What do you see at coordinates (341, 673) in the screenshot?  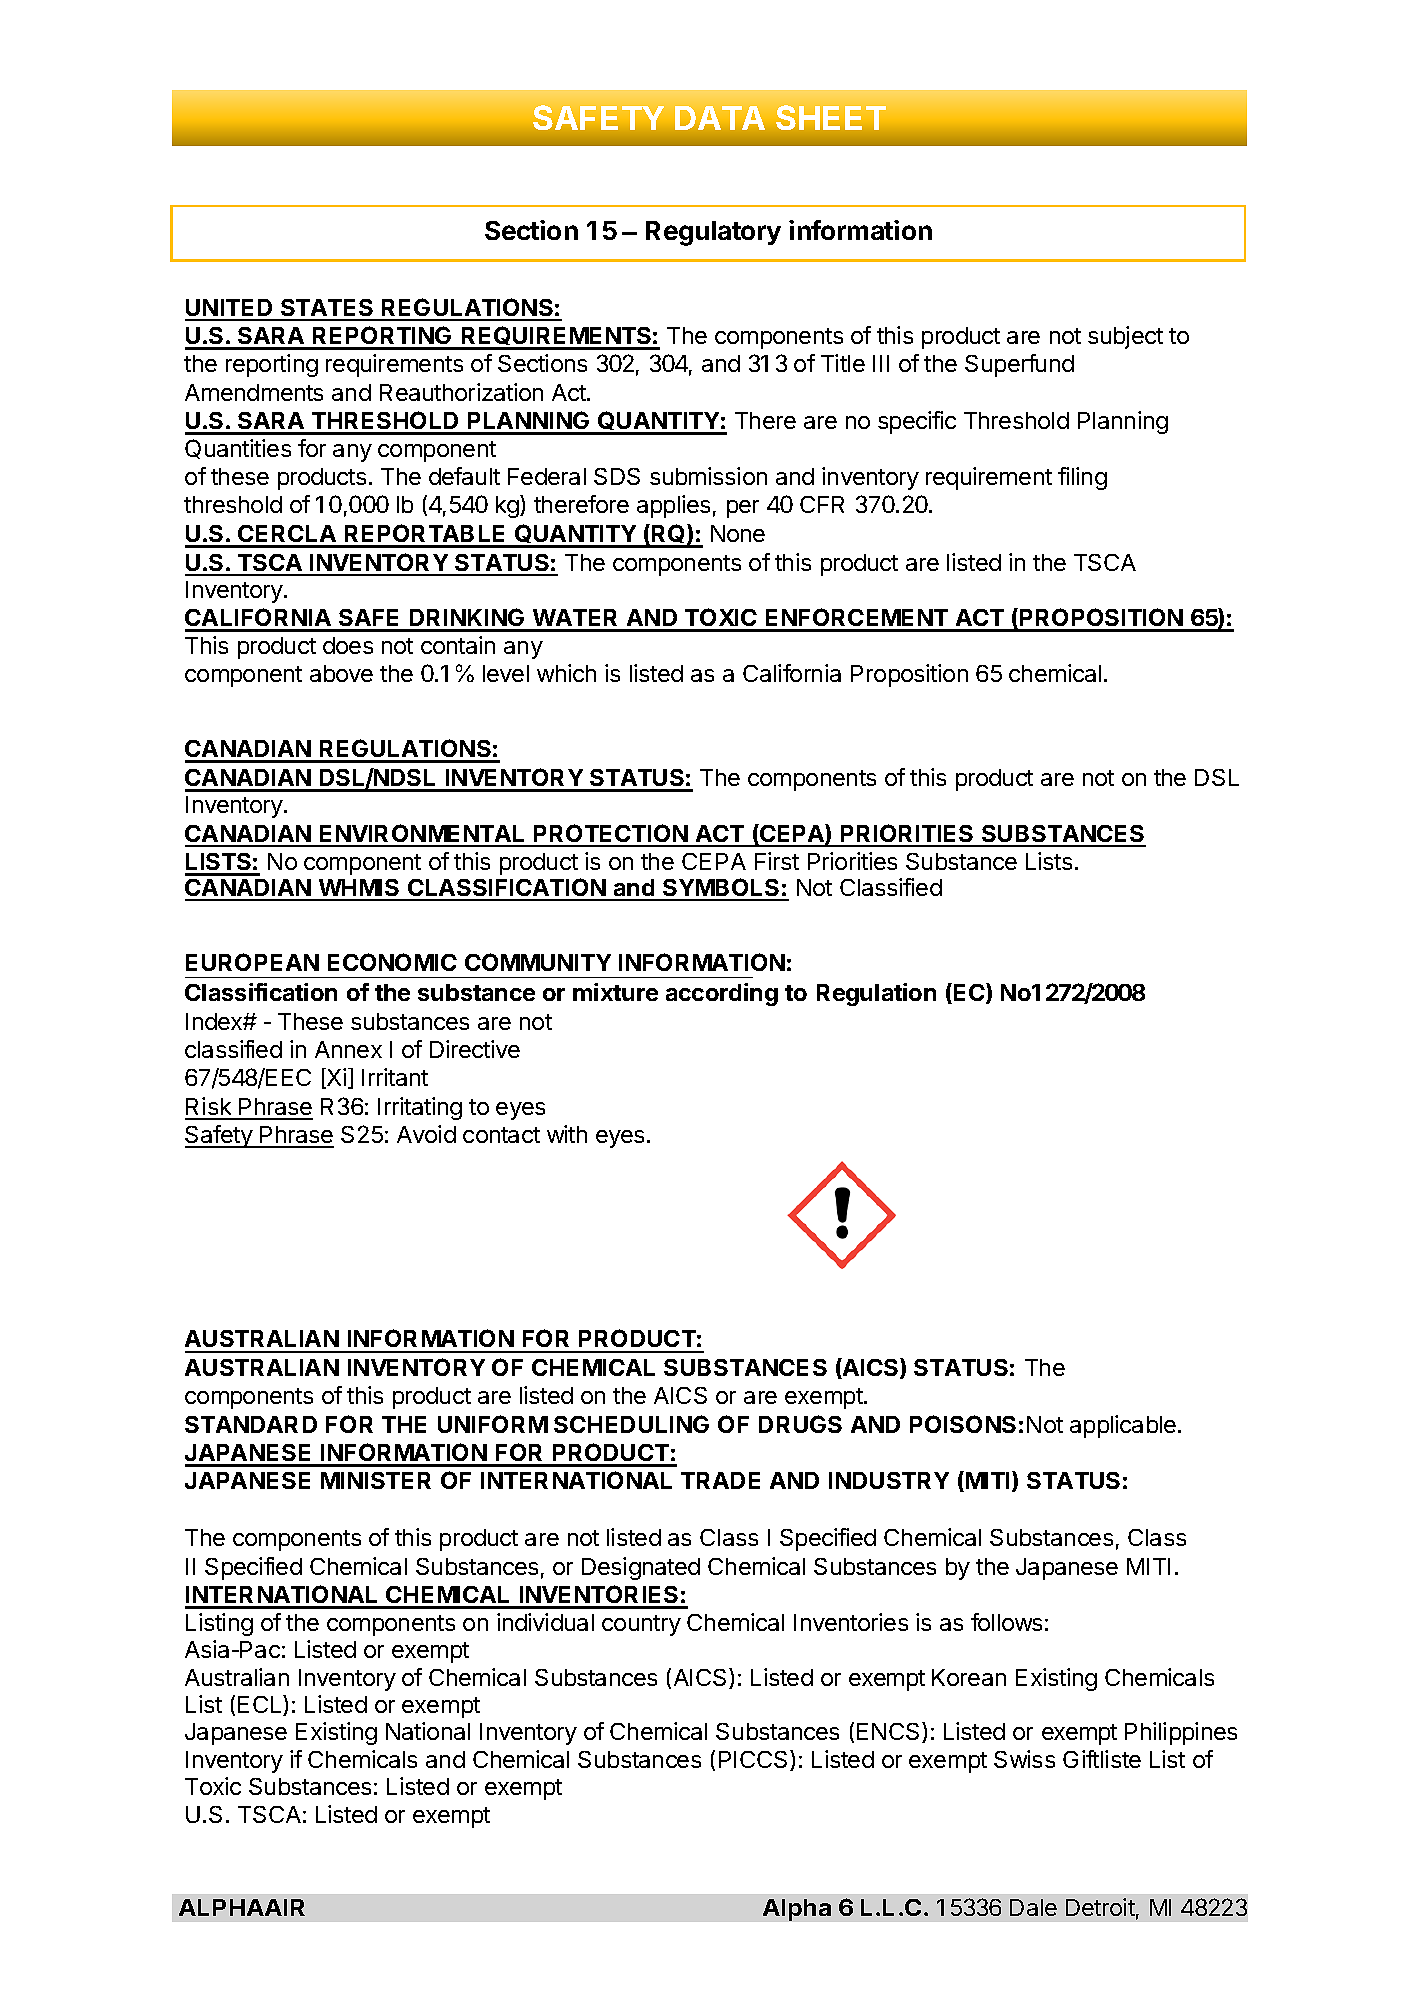 I see `above` at bounding box center [341, 673].
